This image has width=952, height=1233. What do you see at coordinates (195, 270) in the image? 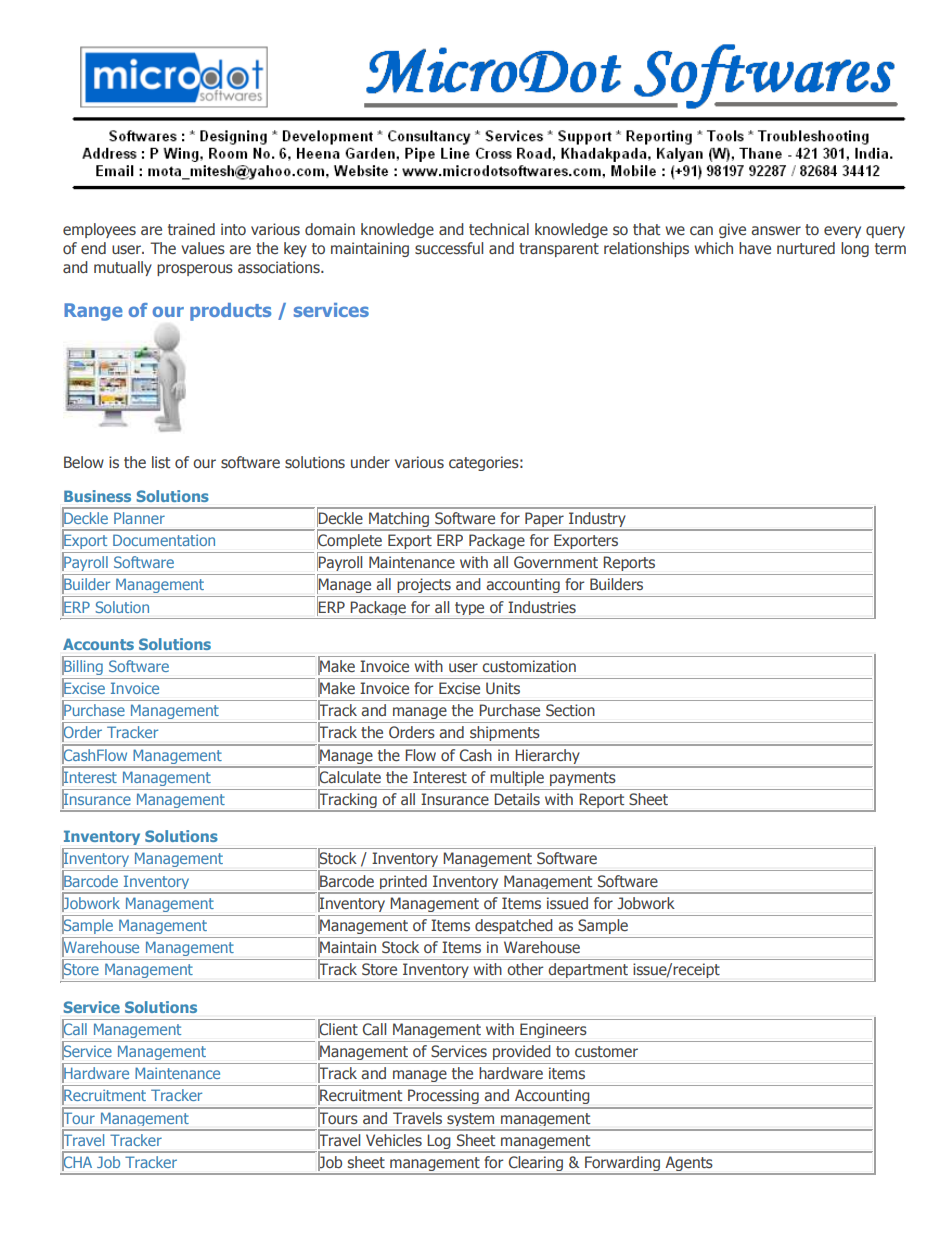
I see `prosperous` at bounding box center [195, 270].
